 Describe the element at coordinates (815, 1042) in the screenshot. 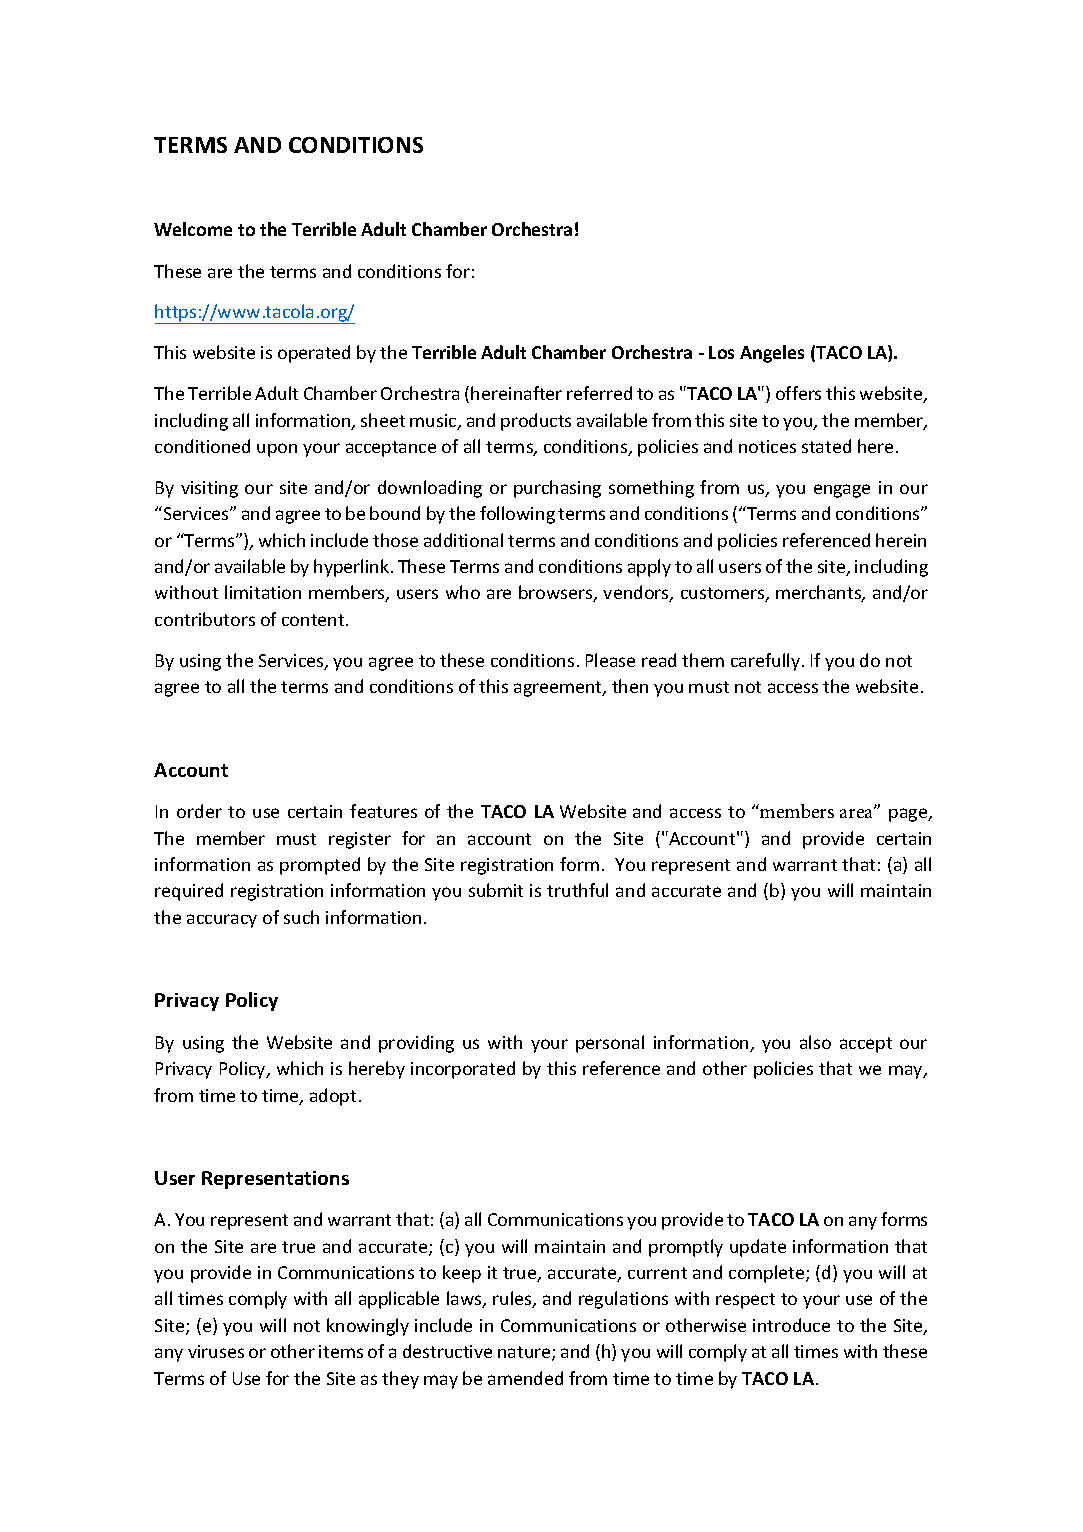

I see `also` at that location.
